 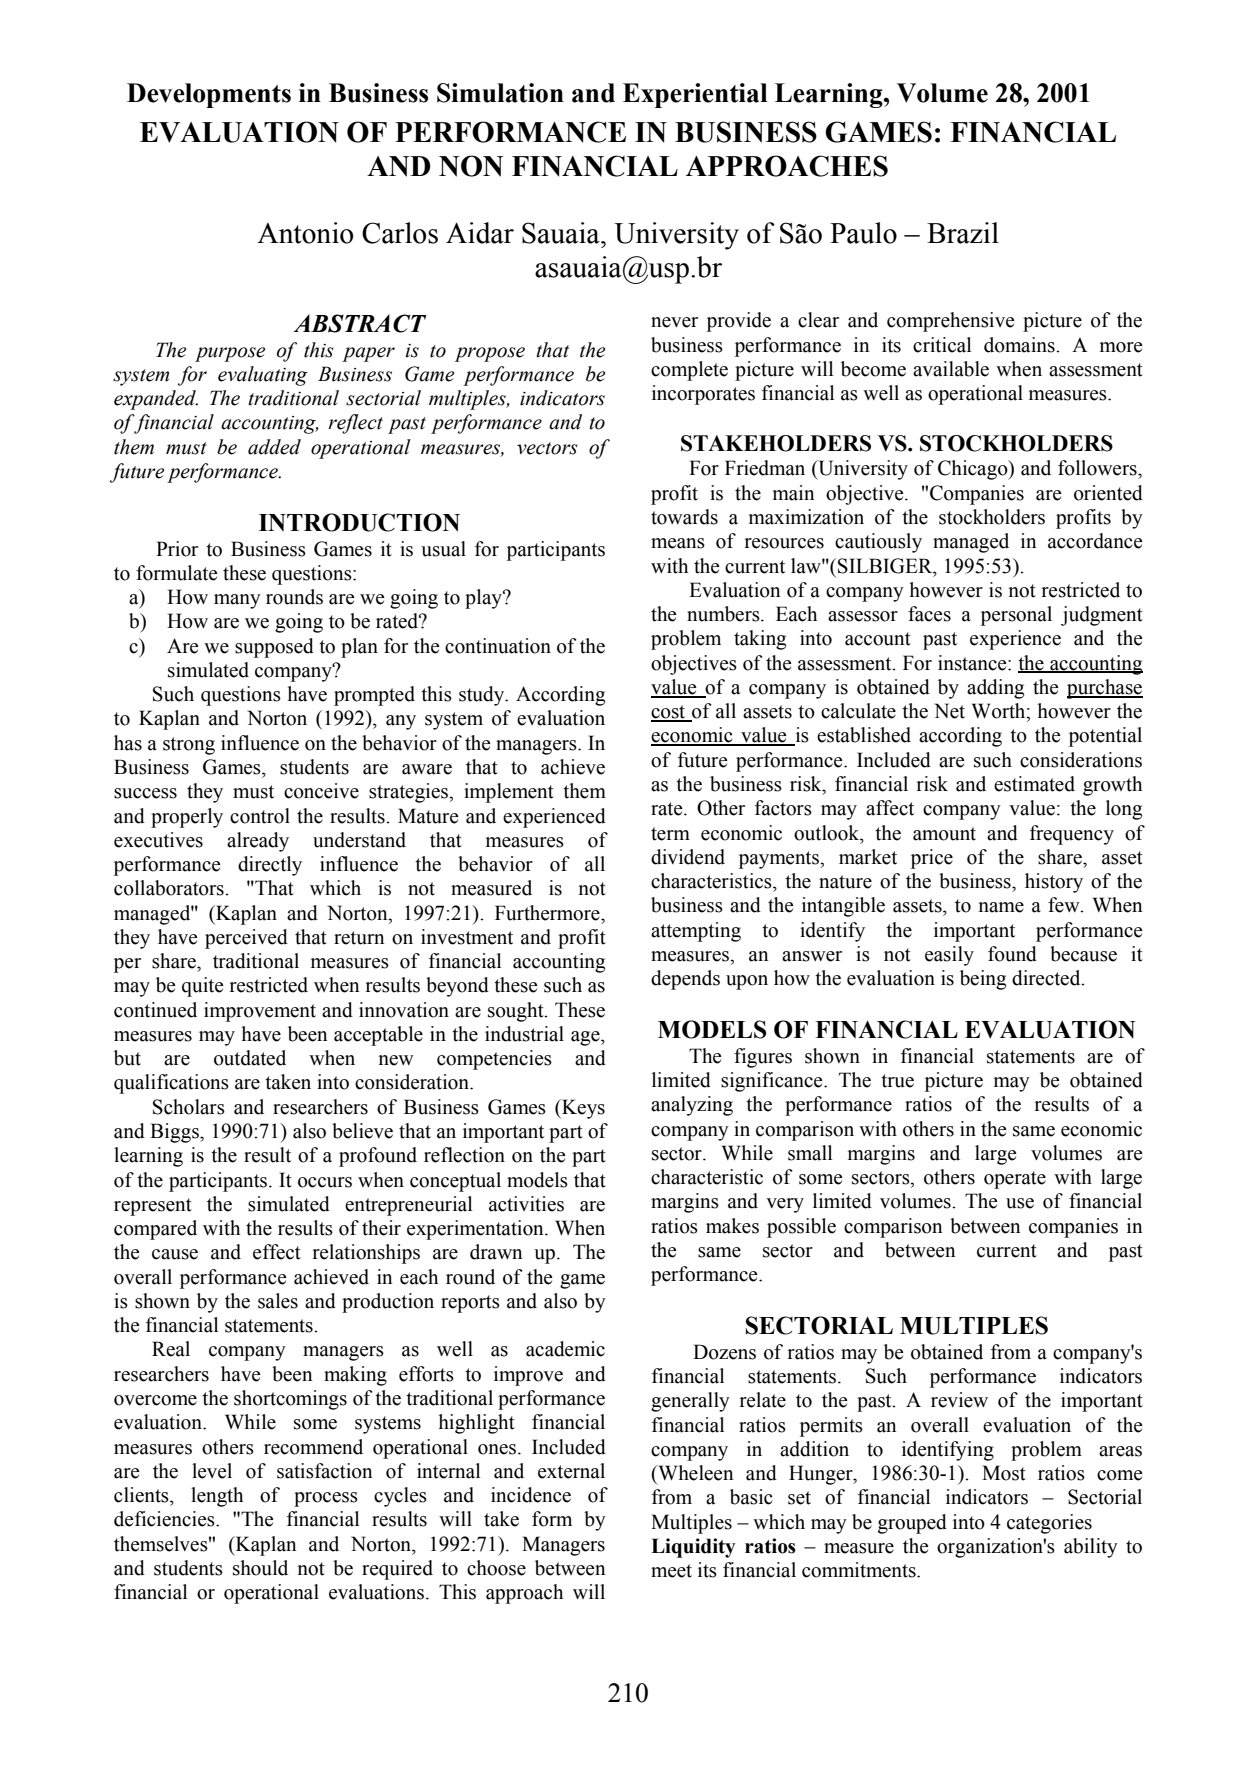 I want to click on added, so click(x=274, y=447).
